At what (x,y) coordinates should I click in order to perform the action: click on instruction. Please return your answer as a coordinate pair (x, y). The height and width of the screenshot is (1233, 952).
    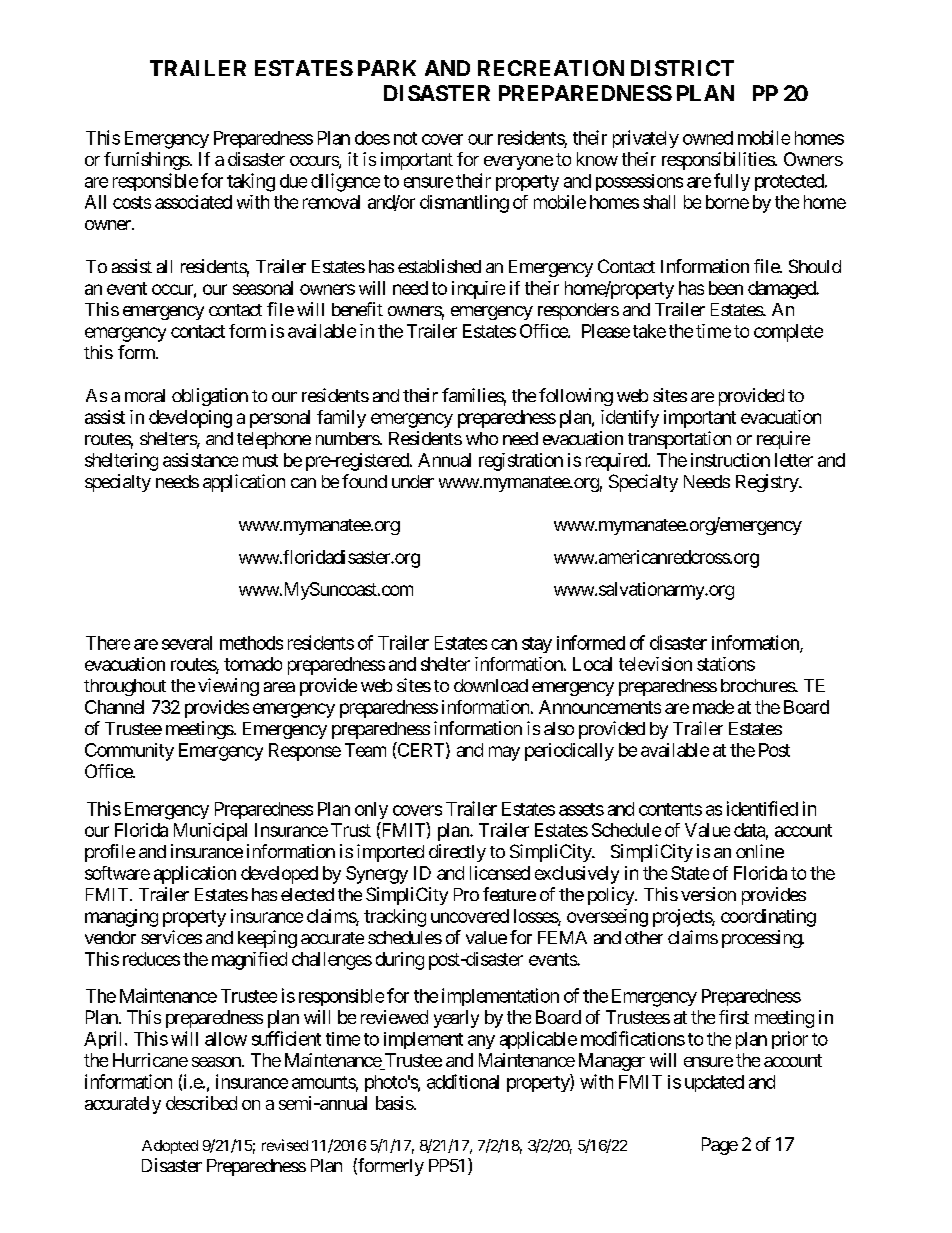
    Looking at the image, I should click on (730, 460).
